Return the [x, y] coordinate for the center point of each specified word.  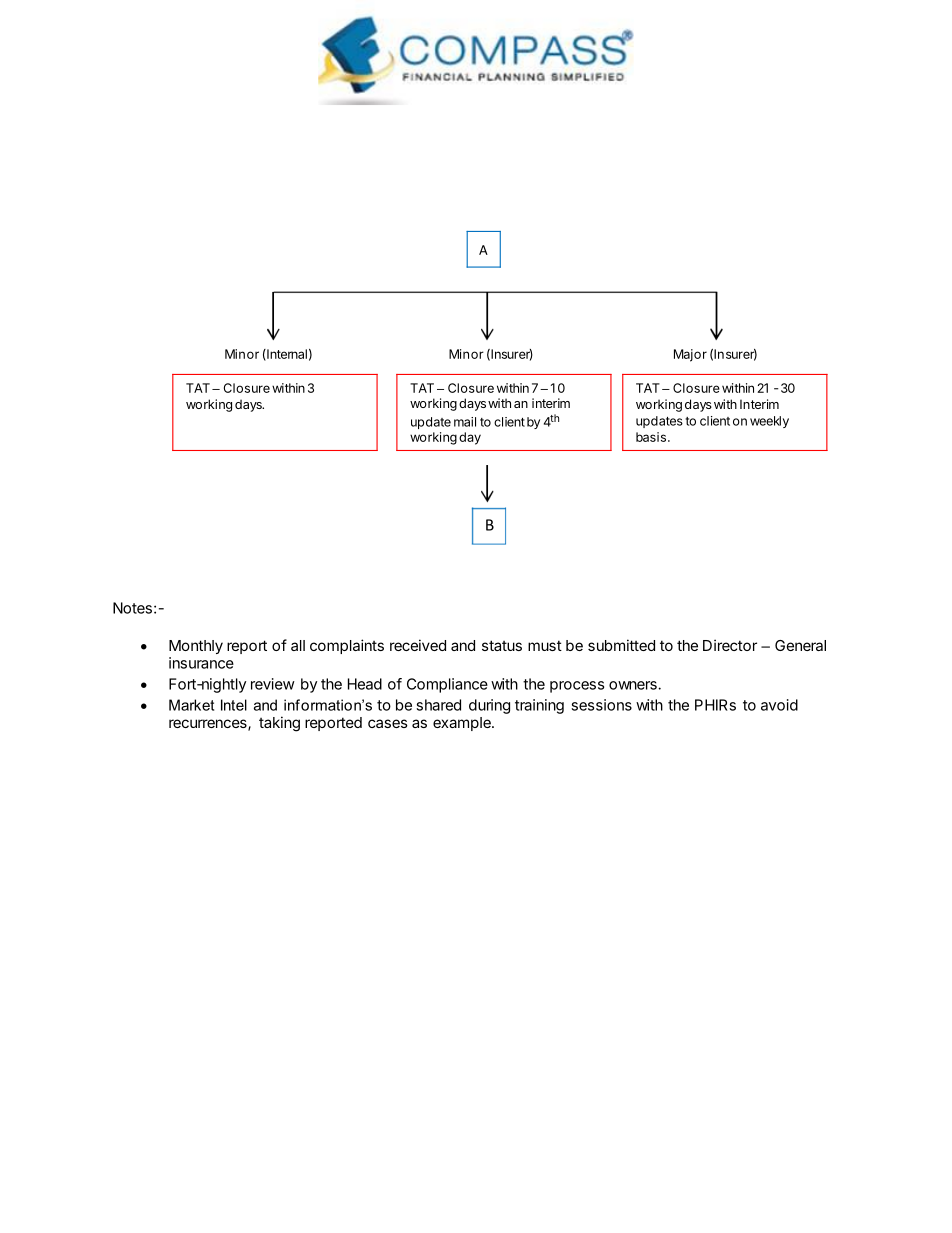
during [489, 706]
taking [279, 724]
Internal [286, 355]
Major [690, 355]
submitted [621, 645]
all [298, 645]
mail [465, 422]
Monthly [196, 647]
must [545, 645]
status [502, 645]
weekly [769, 422]
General [800, 645]
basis [651, 437]
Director [730, 645]
